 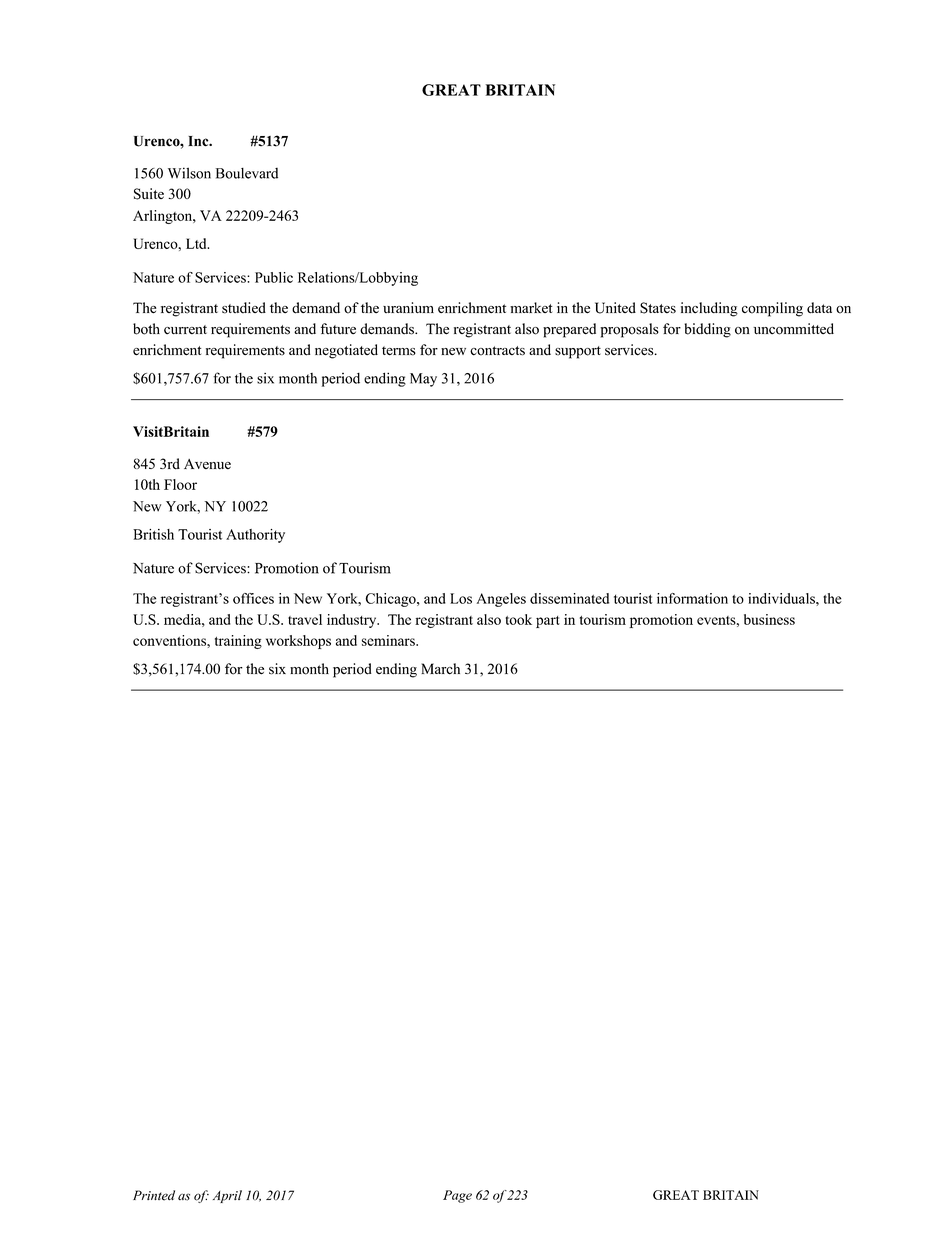 I want to click on training, so click(x=238, y=642).
